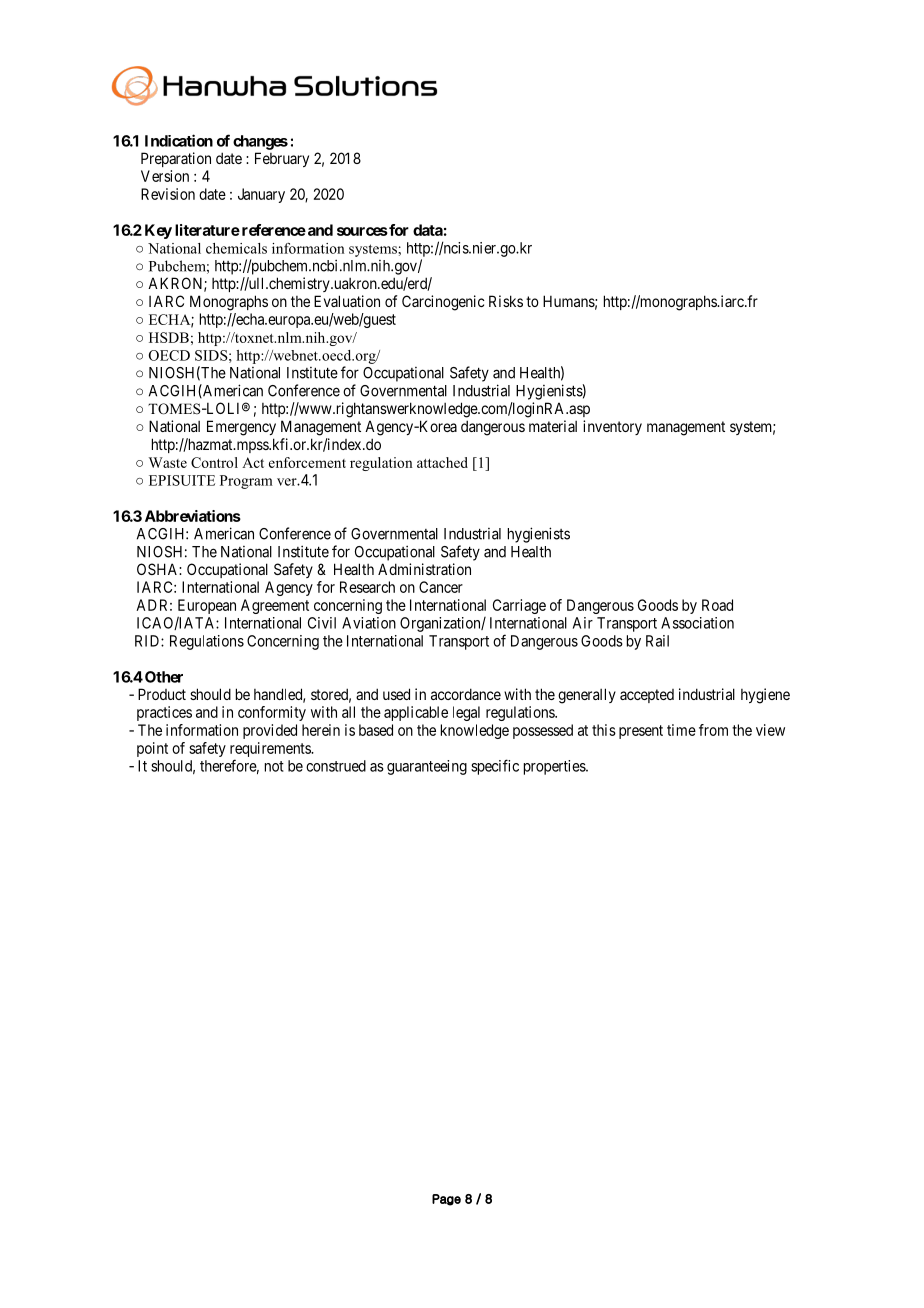 This image has height=1308, width=924. What do you see at coordinates (246, 482) in the image?
I see `Program` at bounding box center [246, 482].
